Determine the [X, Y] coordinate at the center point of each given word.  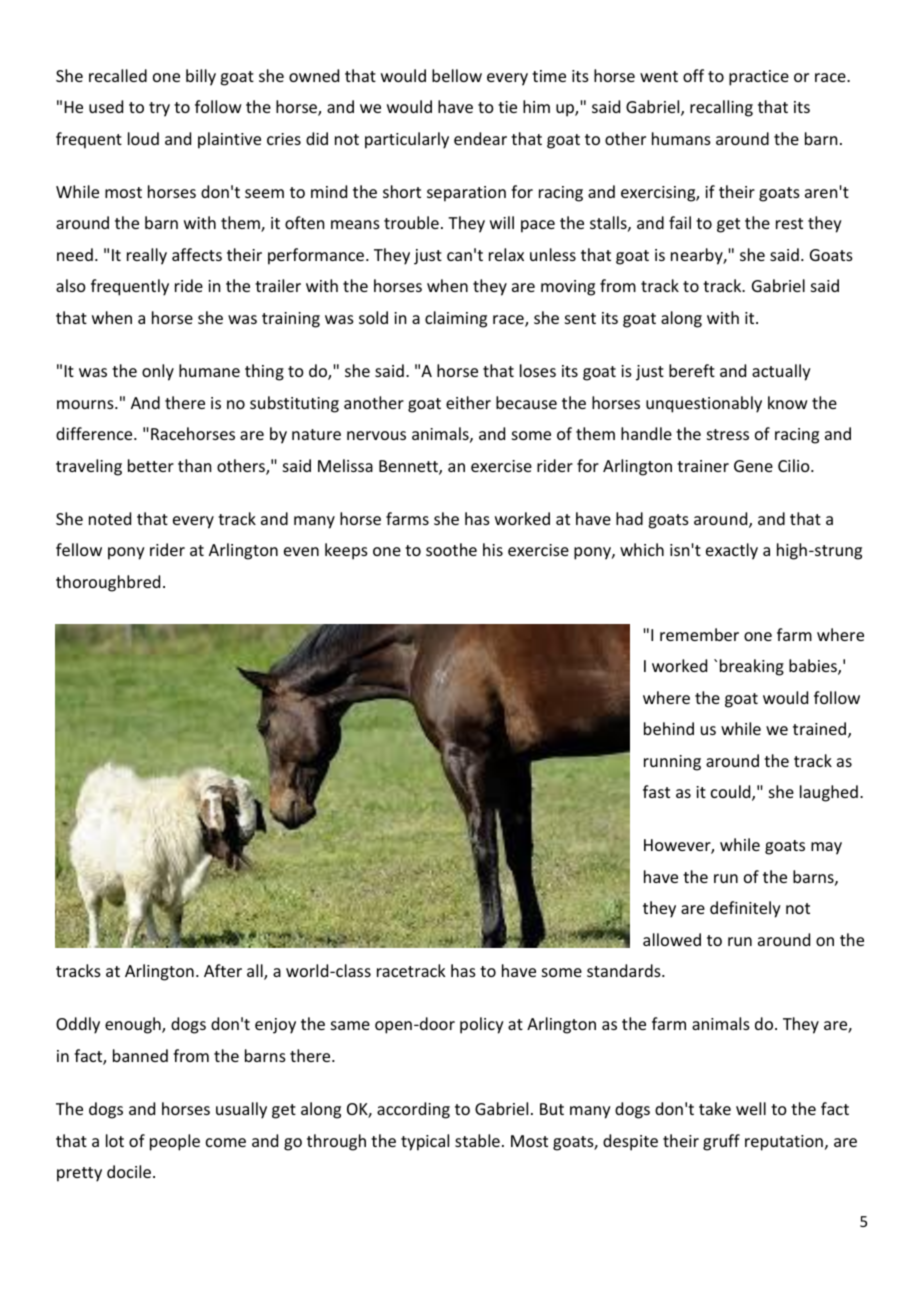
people [175, 1142]
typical [425, 1142]
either [468, 402]
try [159, 109]
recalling [721, 108]
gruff [721, 1142]
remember [699, 634]
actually [781, 372]
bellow [457, 75]
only [158, 372]
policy [482, 1025]
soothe [451, 549]
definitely [745, 909]
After [223, 970]
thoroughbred [108, 583]
